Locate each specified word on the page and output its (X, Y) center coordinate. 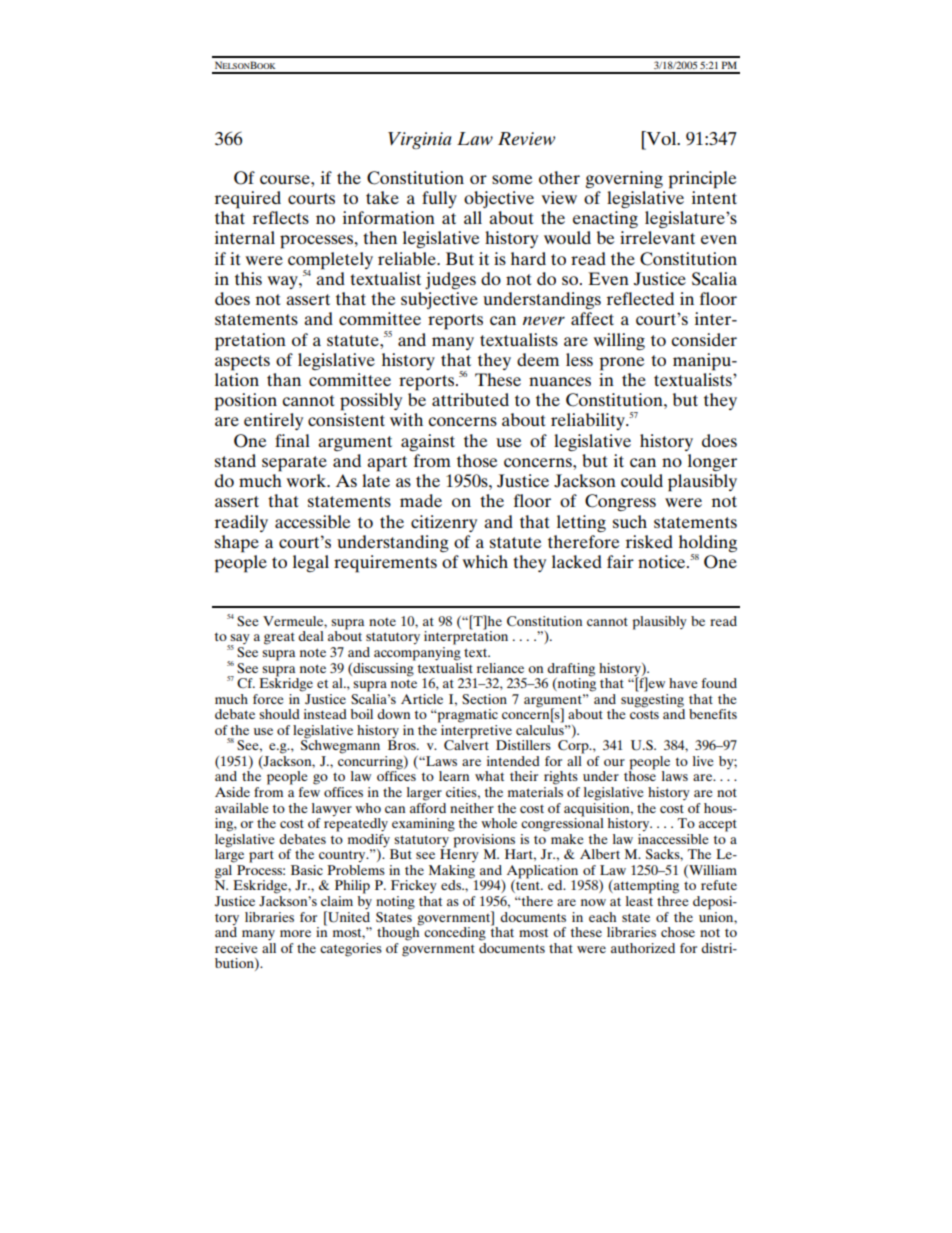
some (512, 179)
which (485, 561)
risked (649, 541)
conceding (455, 934)
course (286, 179)
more (295, 933)
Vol (661, 138)
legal (311, 563)
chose (678, 932)
